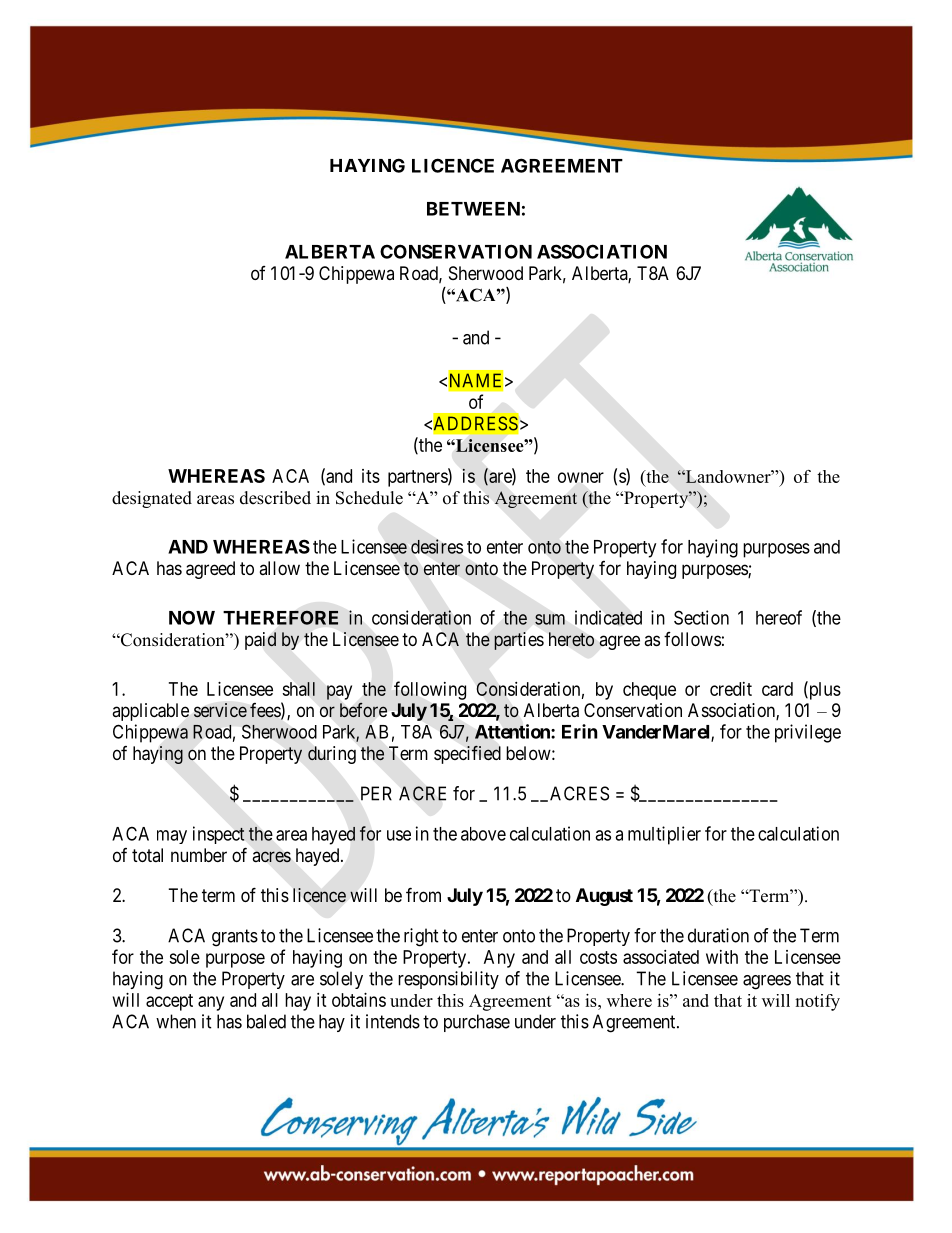 This screenshot has height=1233, width=952. Describe the element at coordinates (369, 498) in the screenshot. I see `Schedule` at that location.
